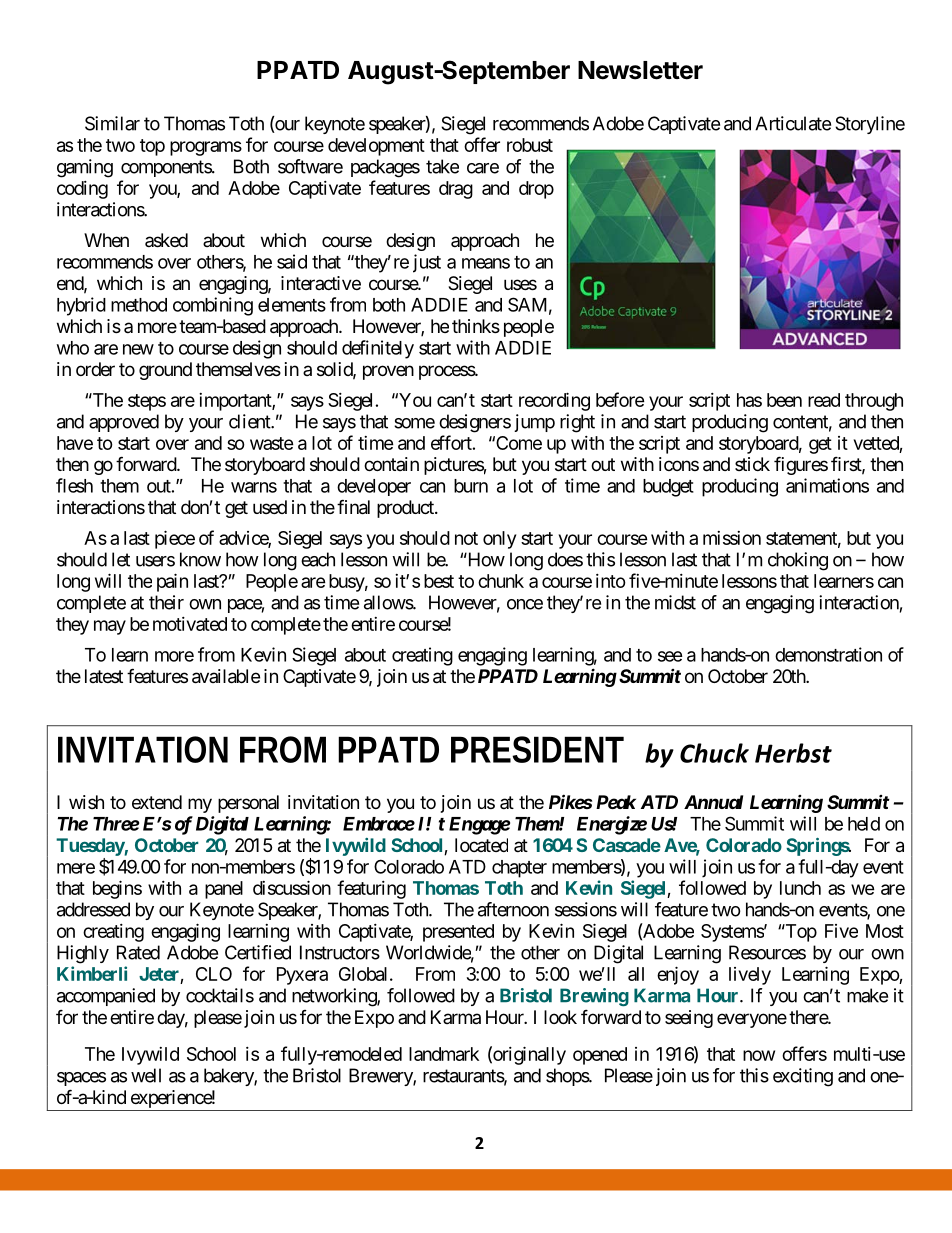  I want to click on recording, so click(554, 401).
